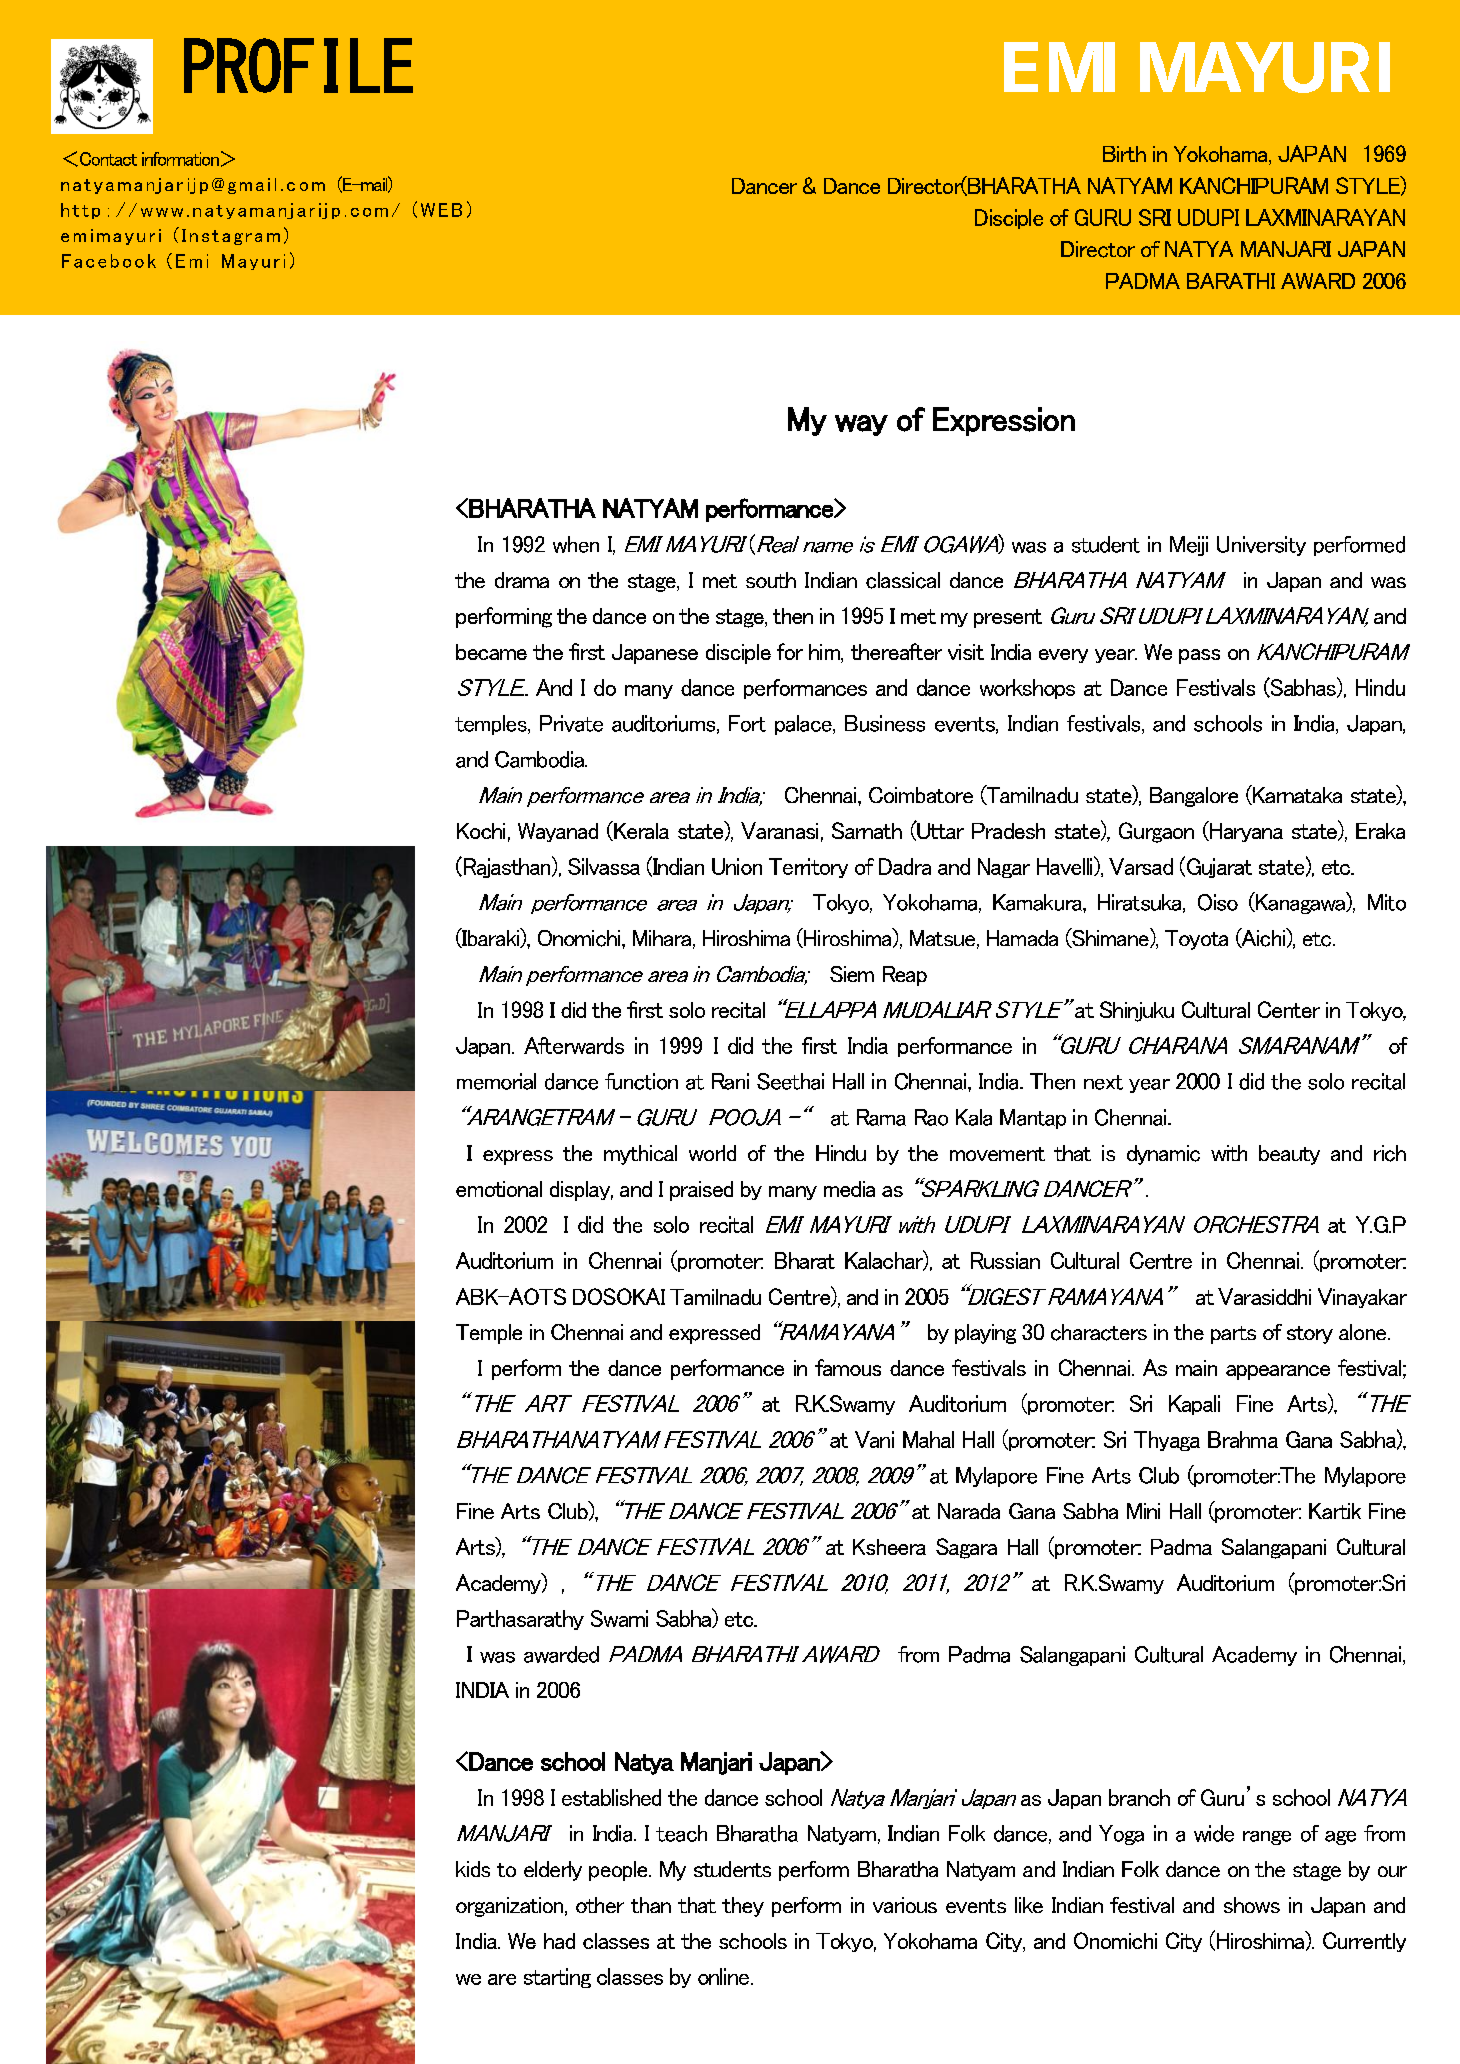  I want to click on kids, so click(473, 1869).
